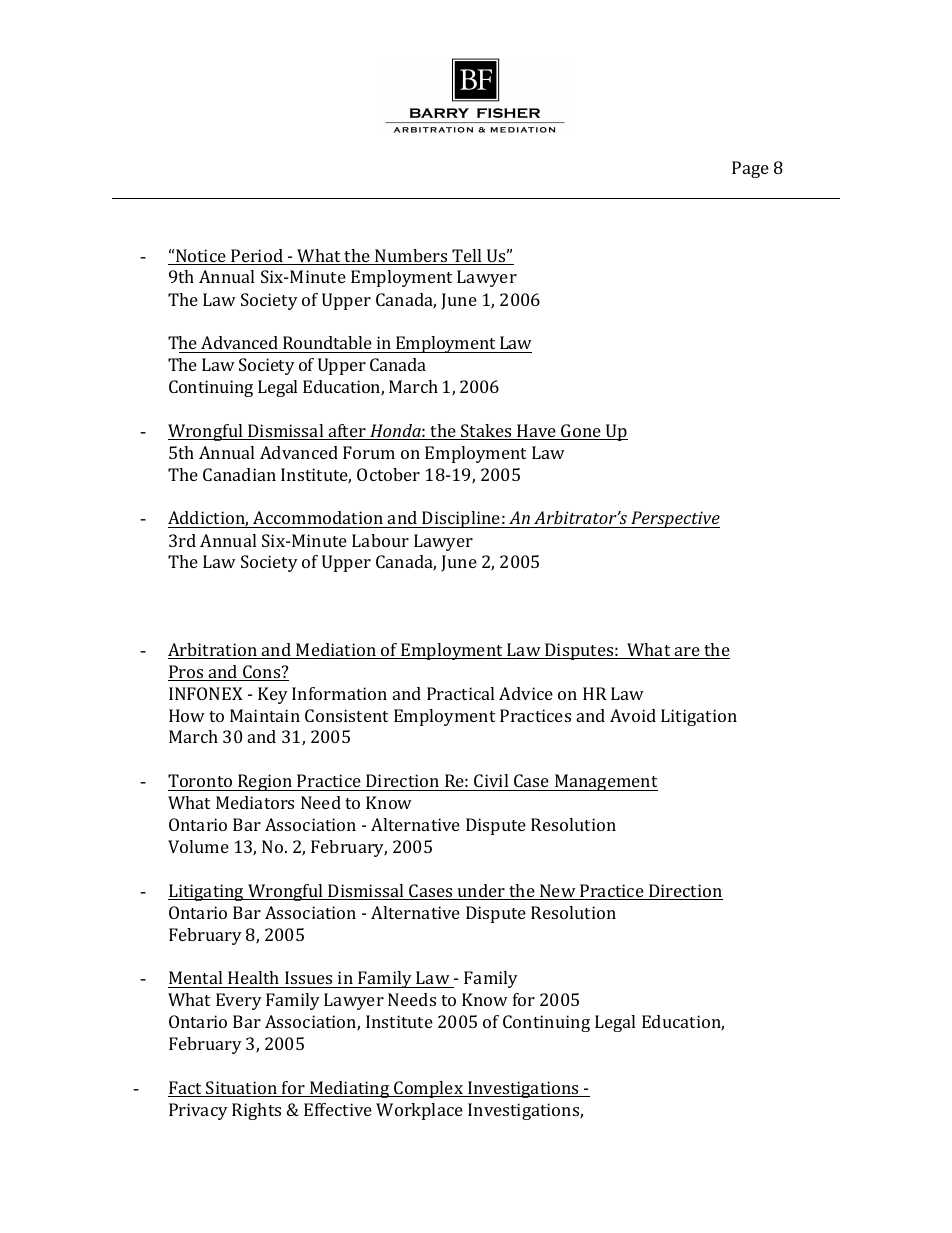 This image has width=952, height=1233. I want to click on Gone, so click(581, 432).
